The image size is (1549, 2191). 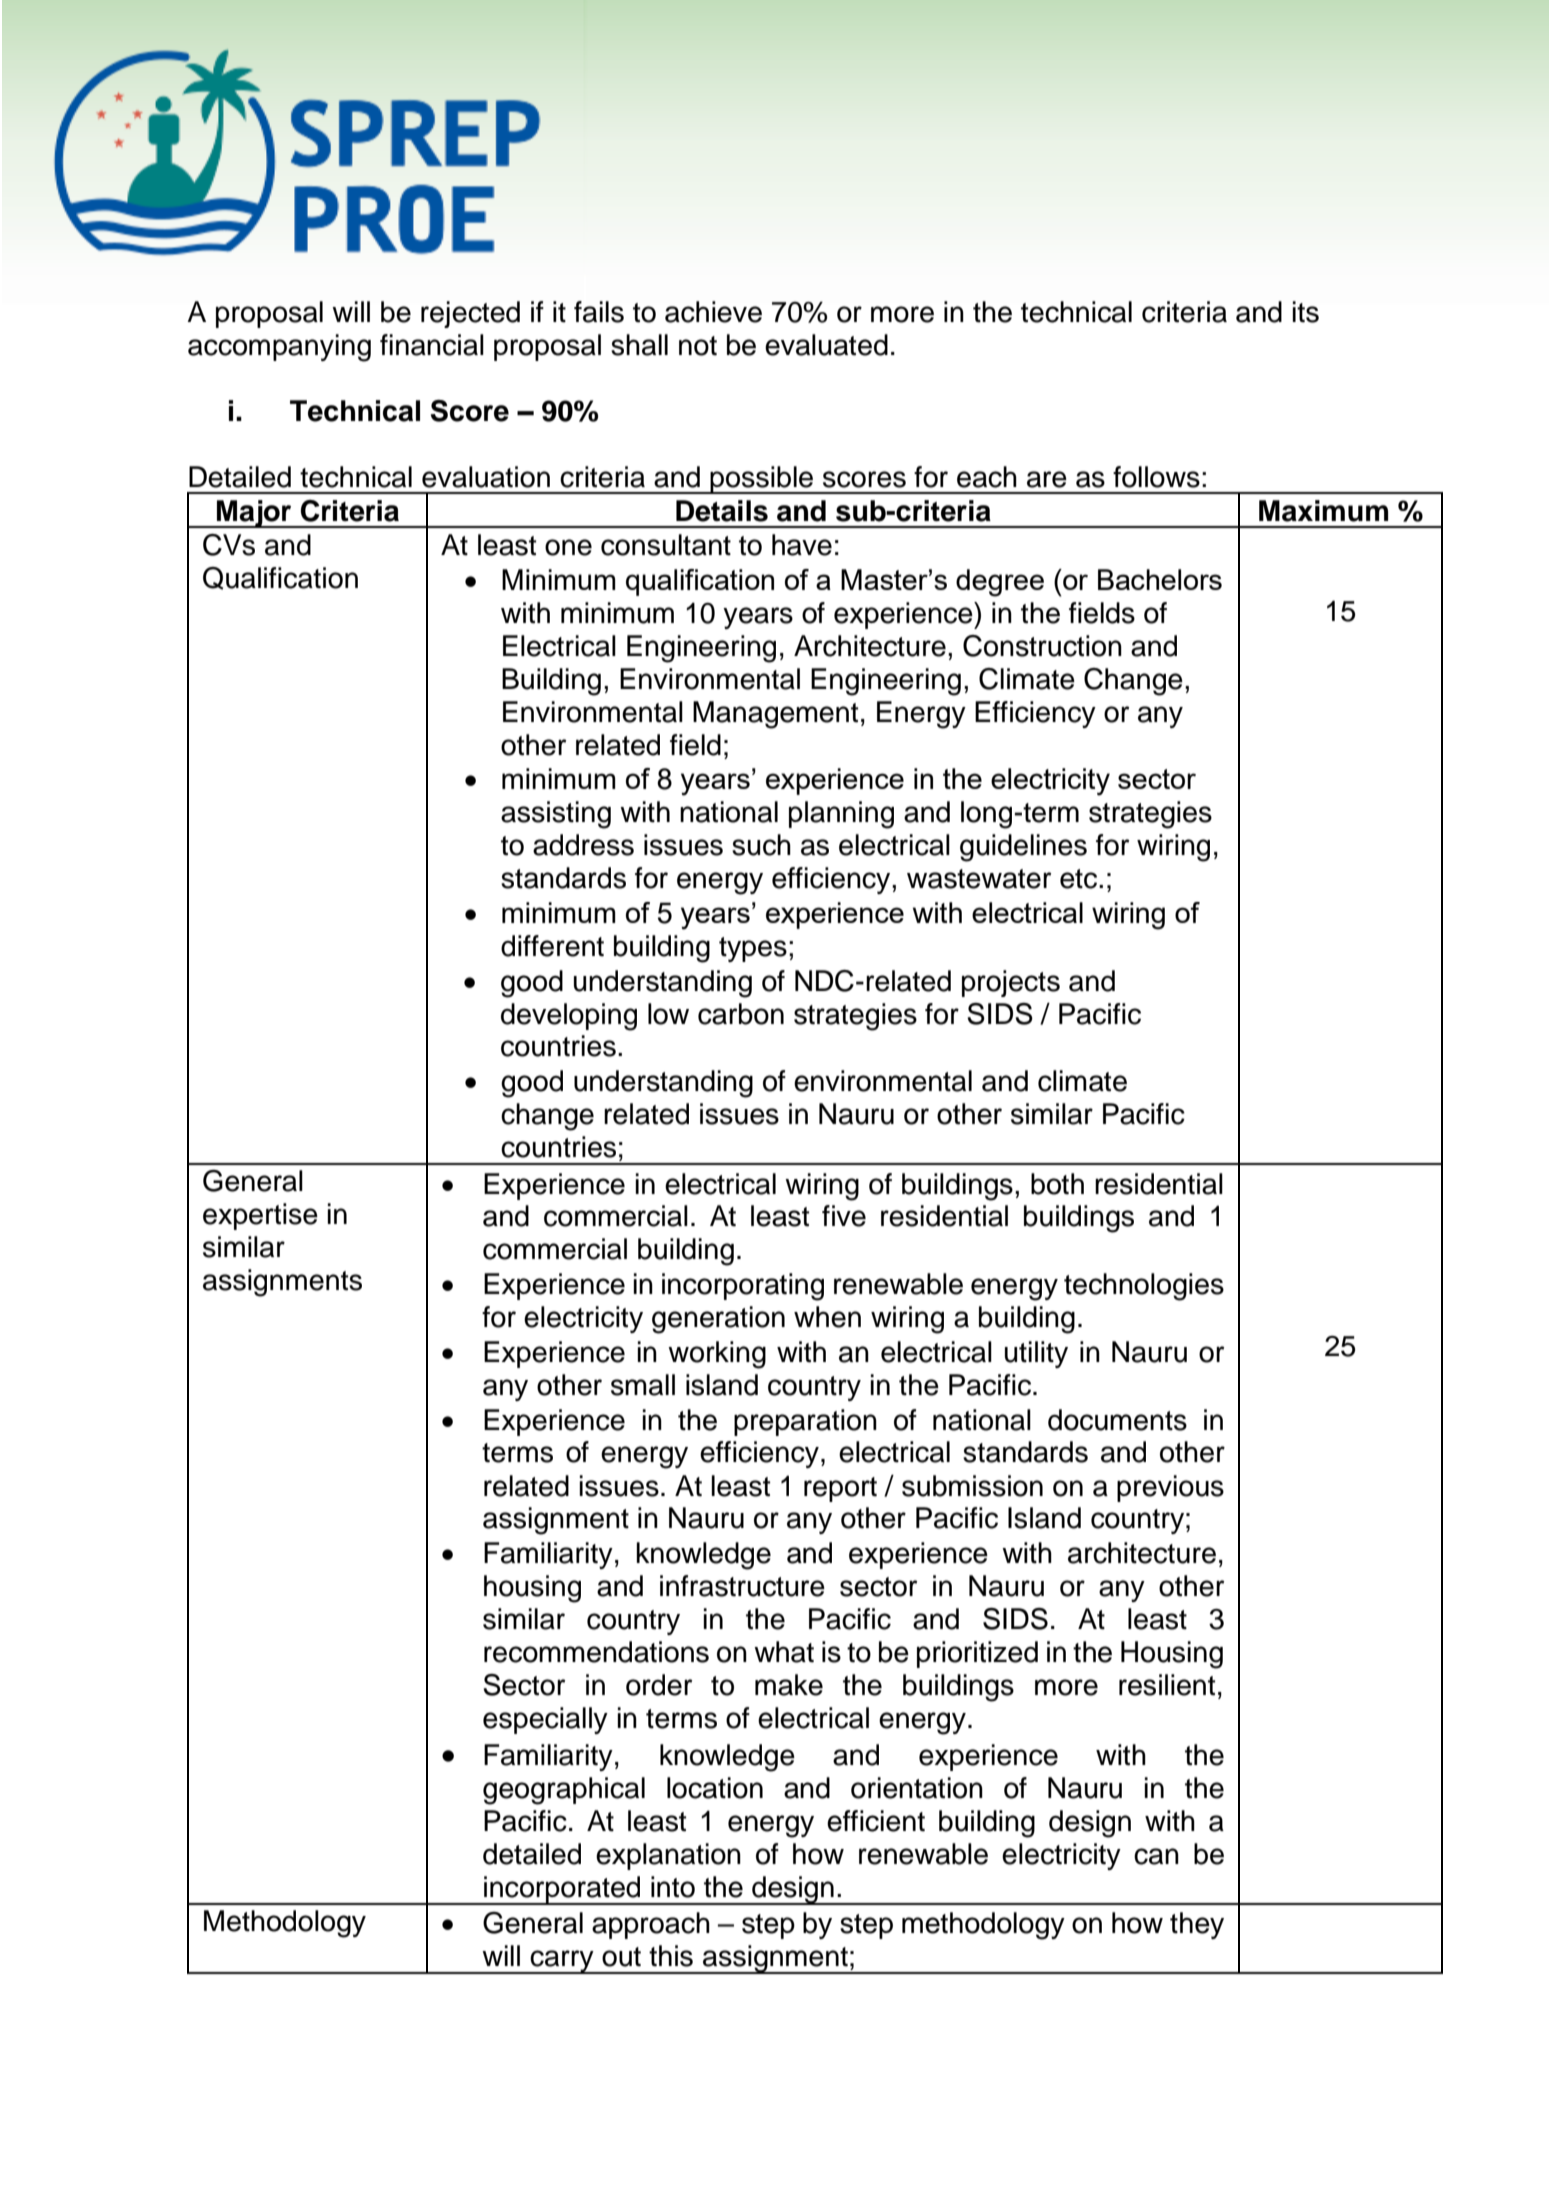 What do you see at coordinates (826, 345) in the screenshot?
I see `evaluated` at bounding box center [826, 345].
